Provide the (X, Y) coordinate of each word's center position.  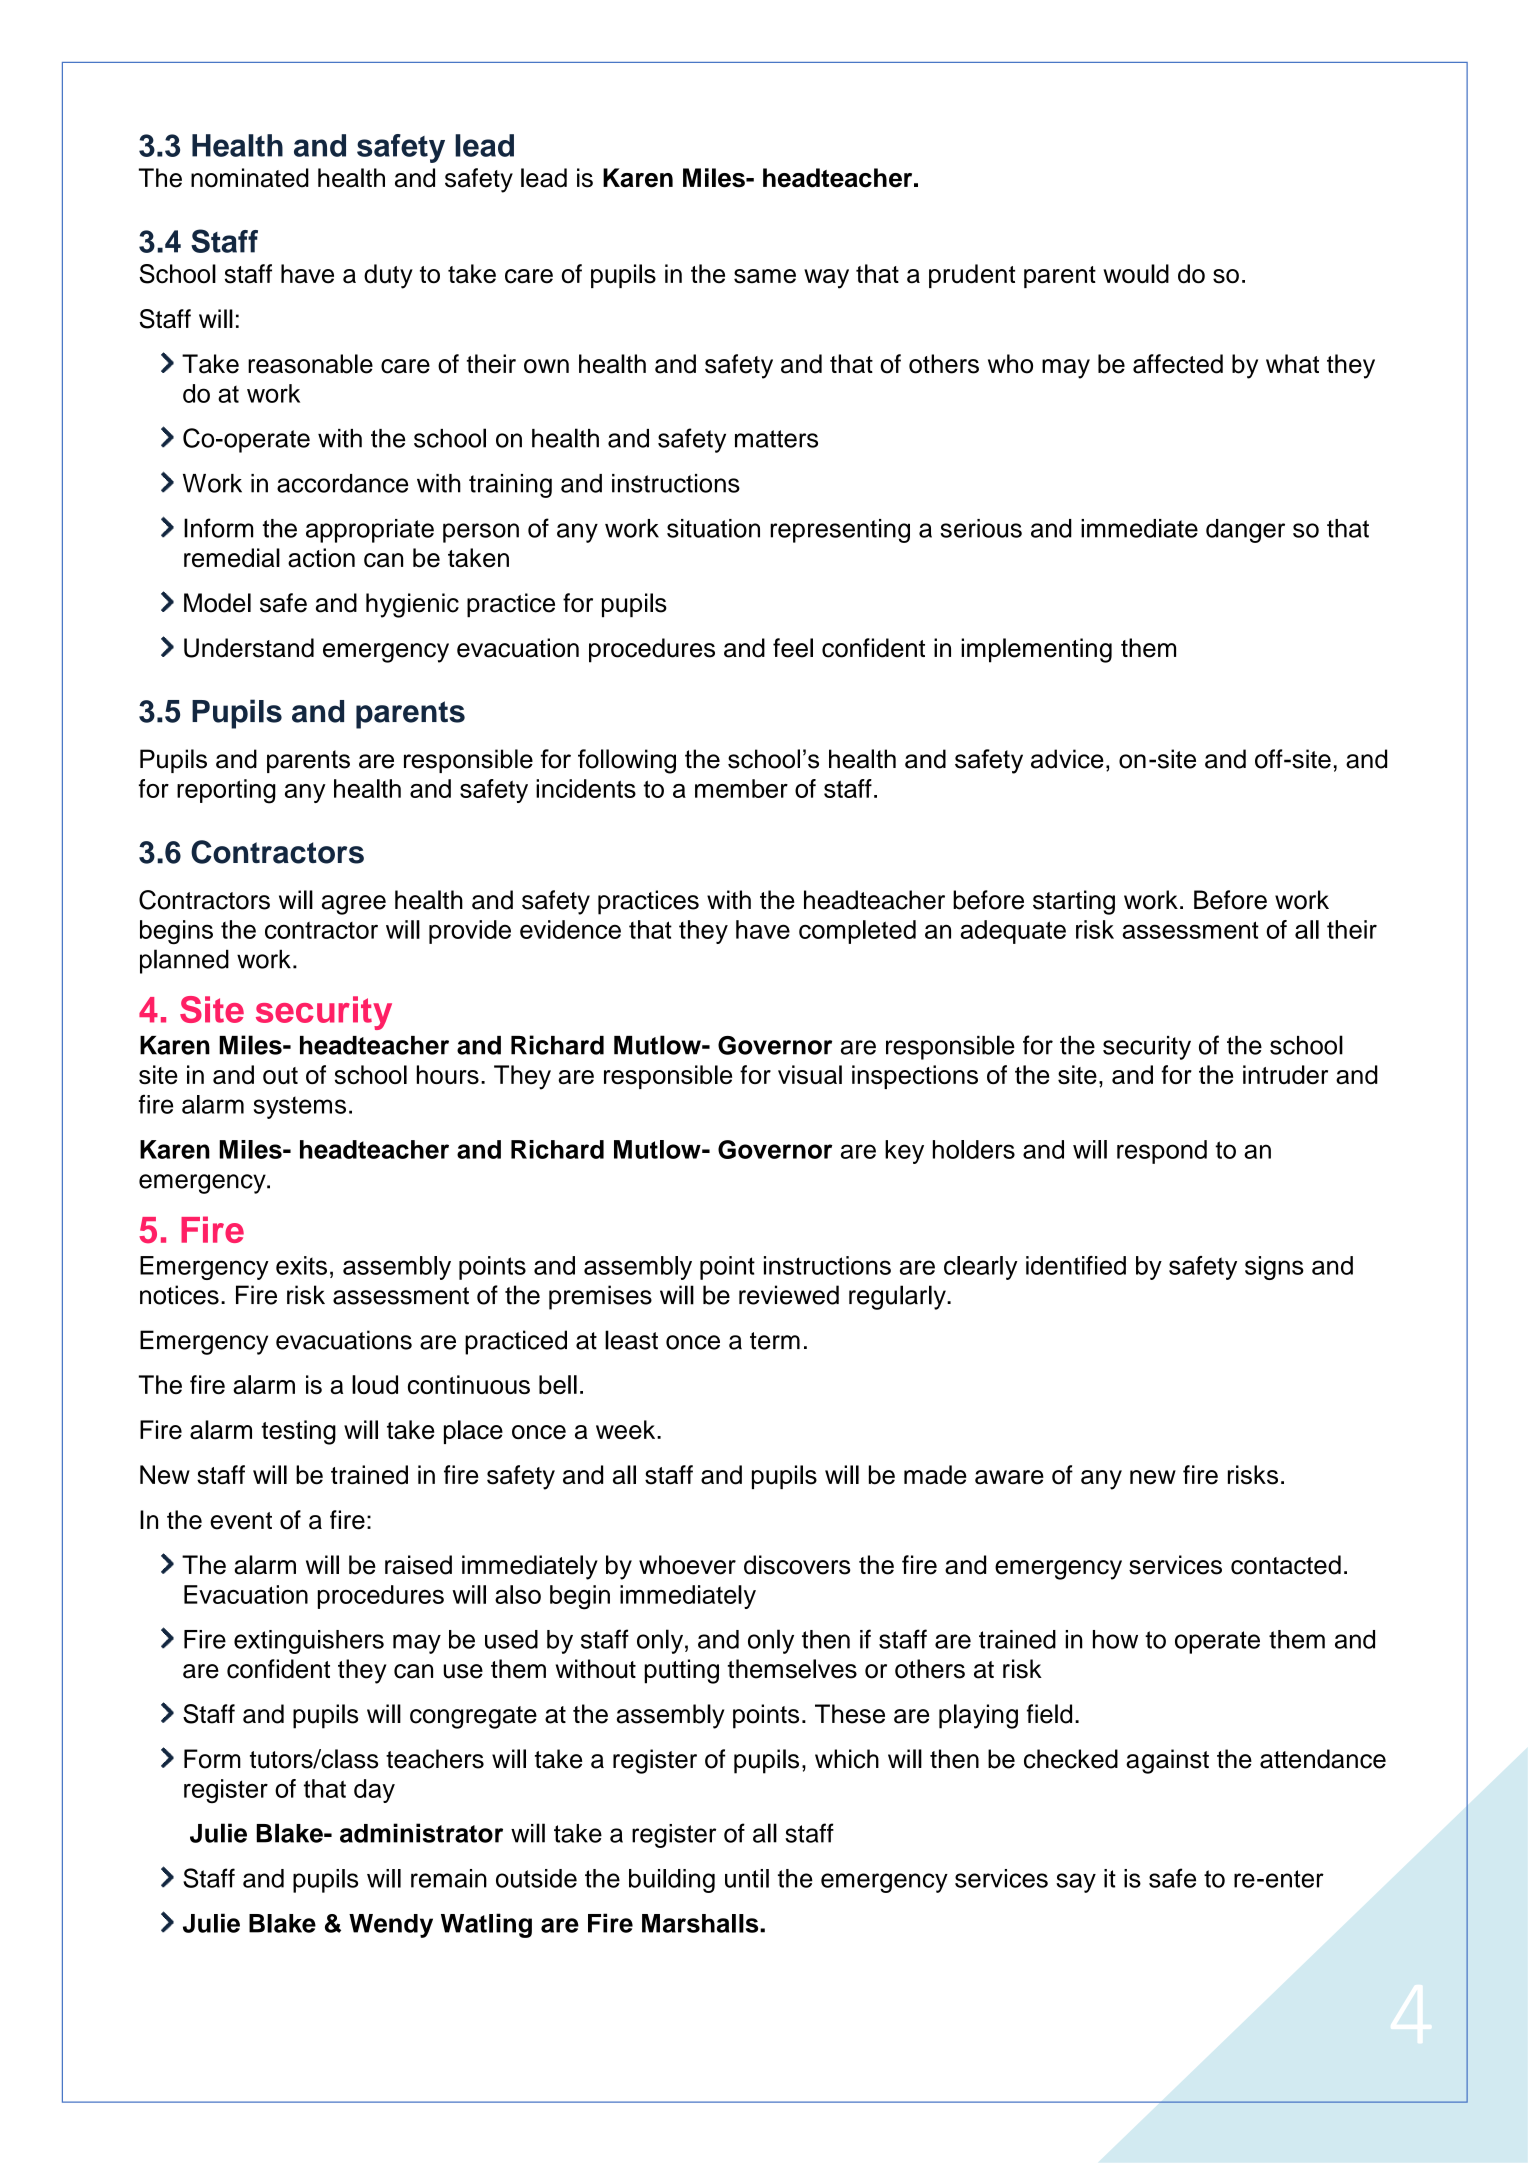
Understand (249, 648)
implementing (1036, 650)
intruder (1285, 1075)
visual (810, 1075)
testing (298, 1432)
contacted (1286, 1565)
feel (793, 648)
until (747, 1878)
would (1136, 274)
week (627, 1430)
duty (388, 276)
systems (300, 1107)
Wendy (391, 1926)
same (765, 276)
